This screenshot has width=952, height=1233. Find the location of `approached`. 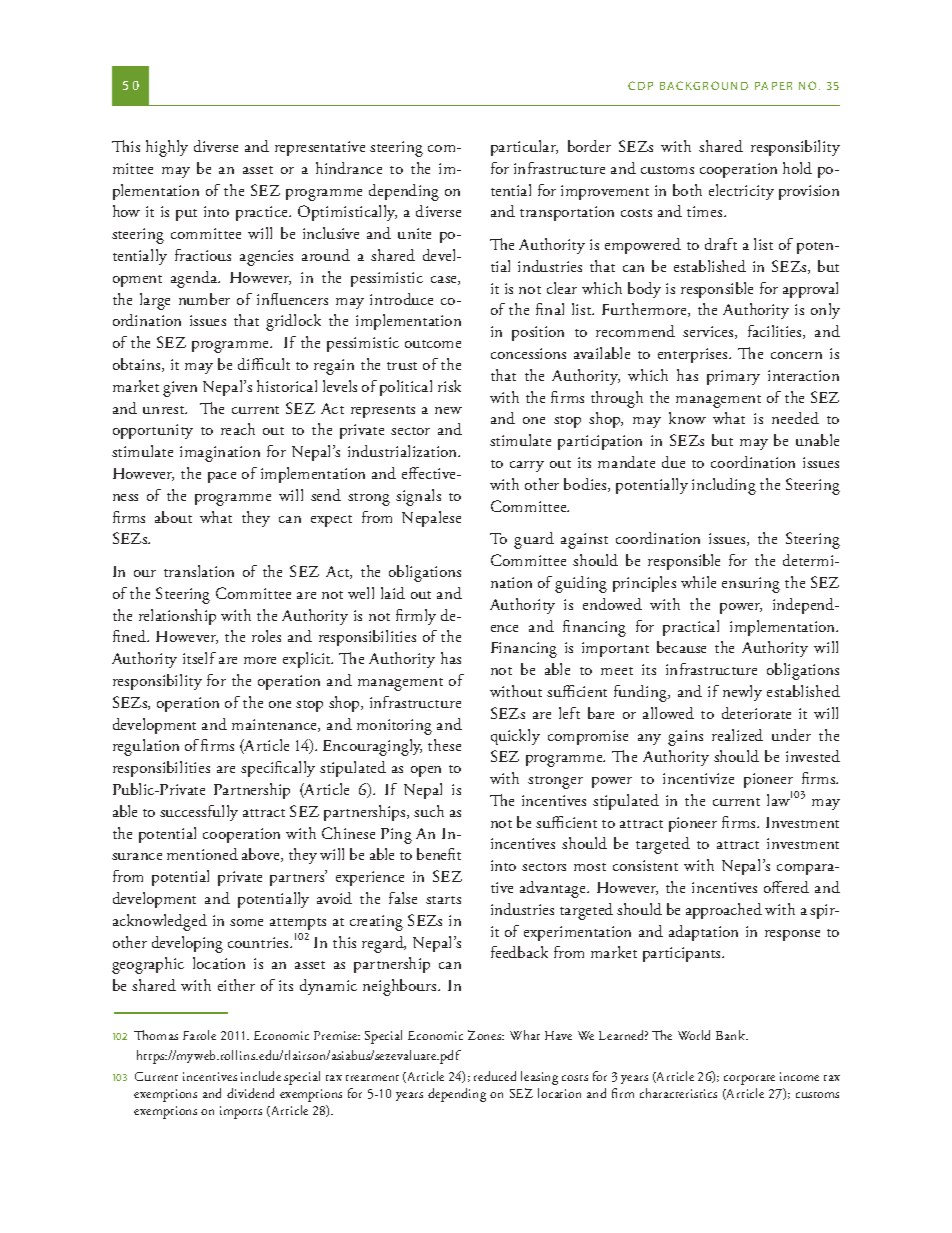

approached is located at coordinates (724, 911).
